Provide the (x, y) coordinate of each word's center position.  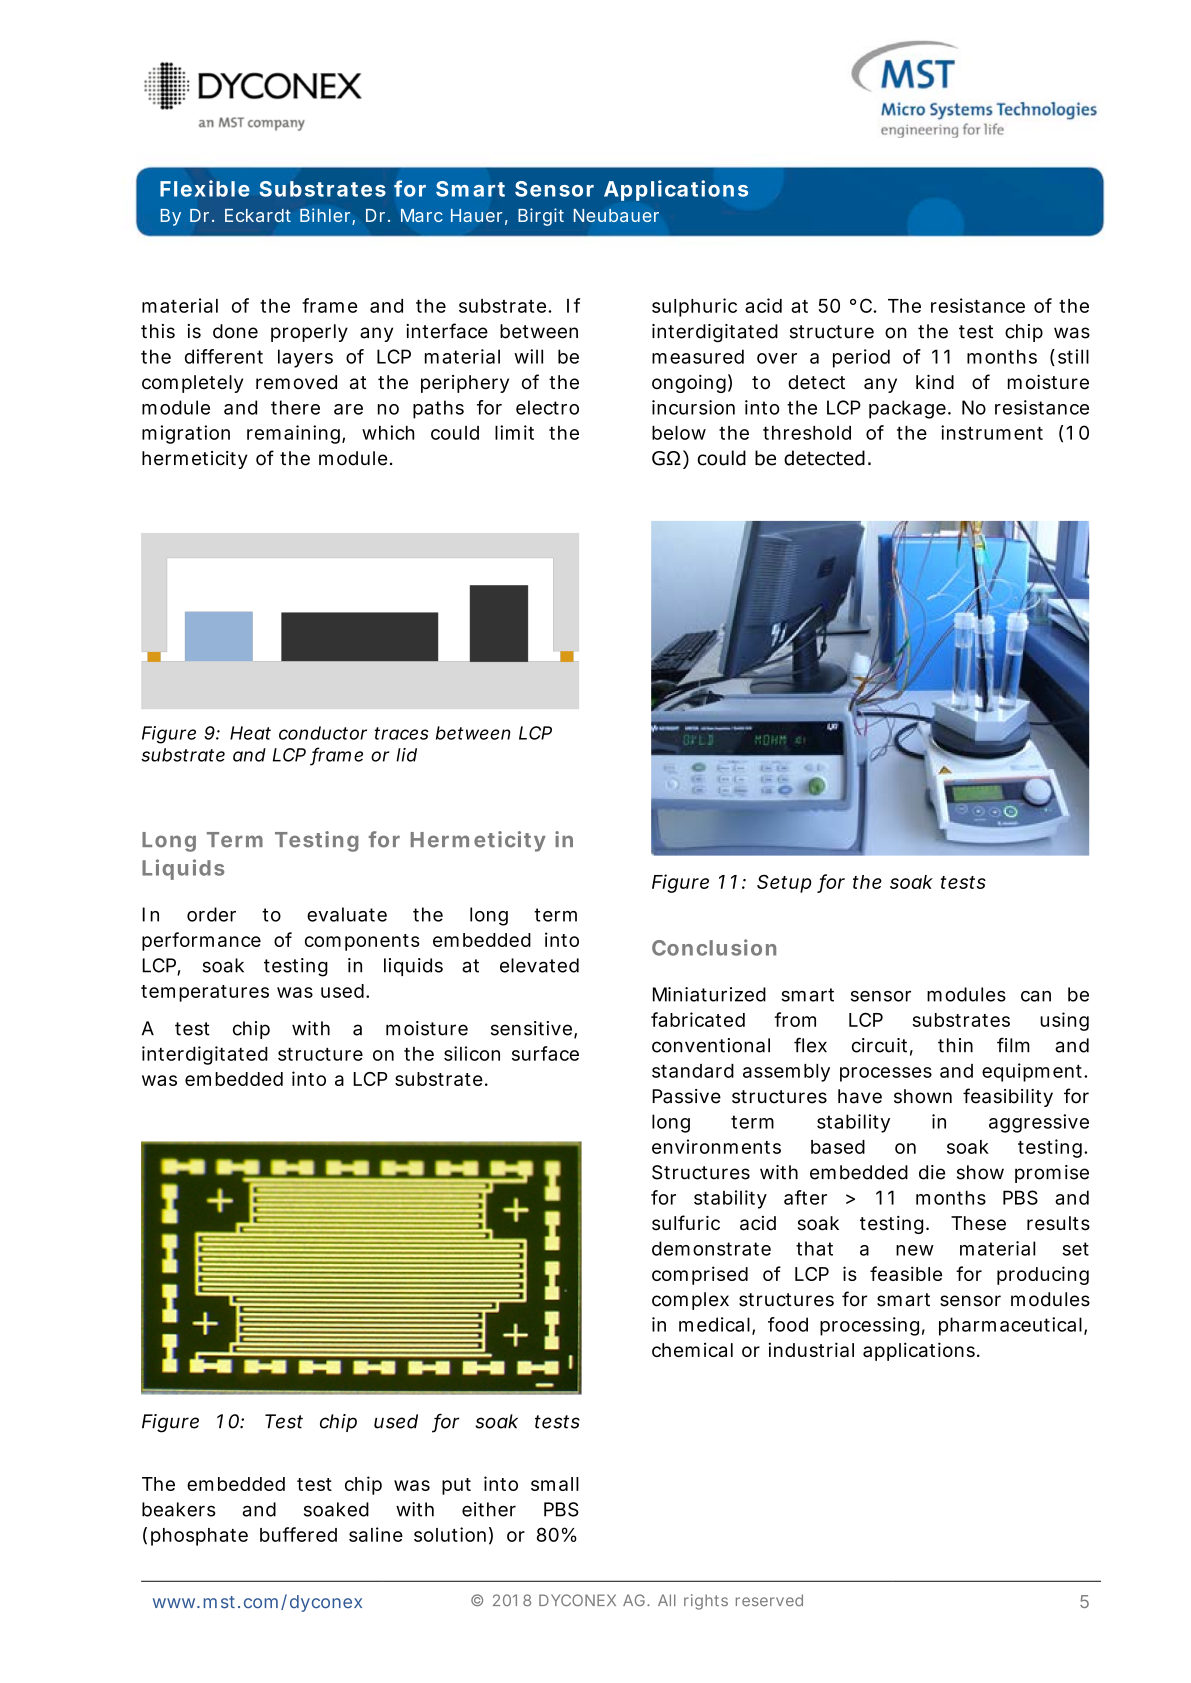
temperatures (205, 993)
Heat (250, 733)
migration (186, 434)
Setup (784, 883)
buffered (298, 1534)
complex (690, 1301)
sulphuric (694, 307)
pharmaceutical (1012, 1326)
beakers (179, 1509)
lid (406, 755)
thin (955, 1045)
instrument (992, 432)
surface (545, 1053)
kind (935, 382)
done (235, 331)
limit (514, 432)
